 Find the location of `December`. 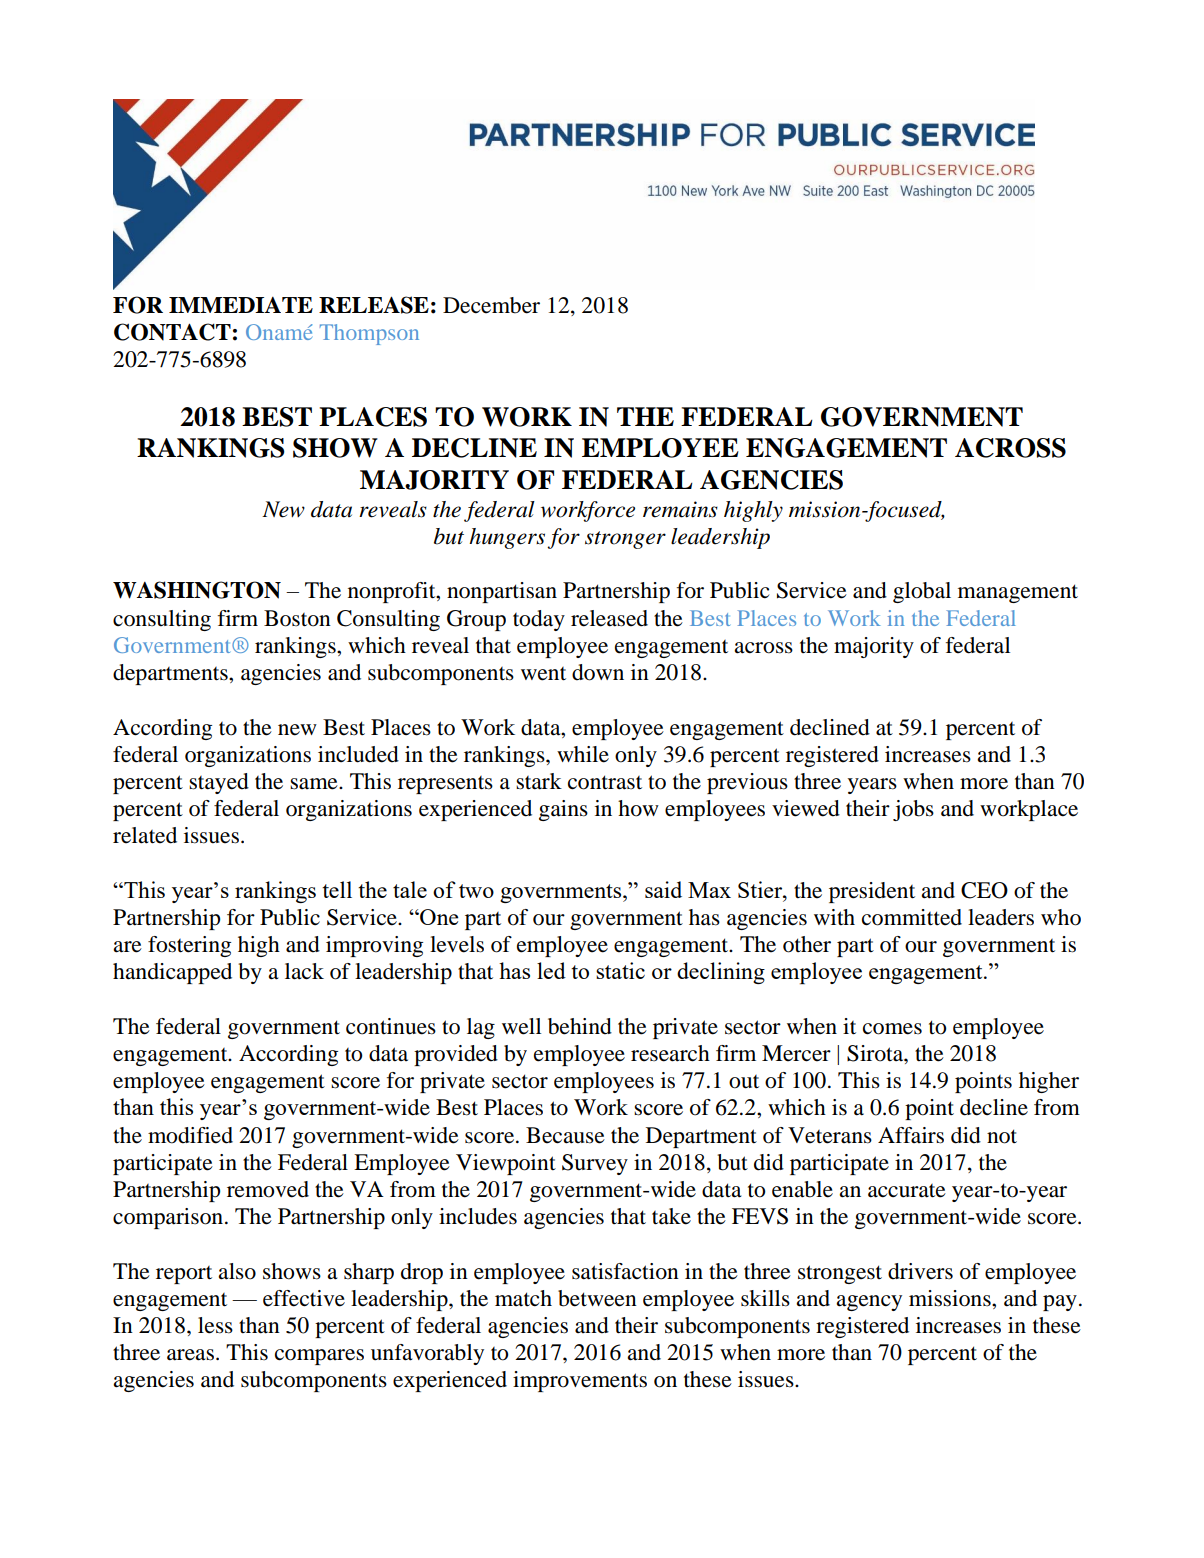

December is located at coordinates (491, 305).
